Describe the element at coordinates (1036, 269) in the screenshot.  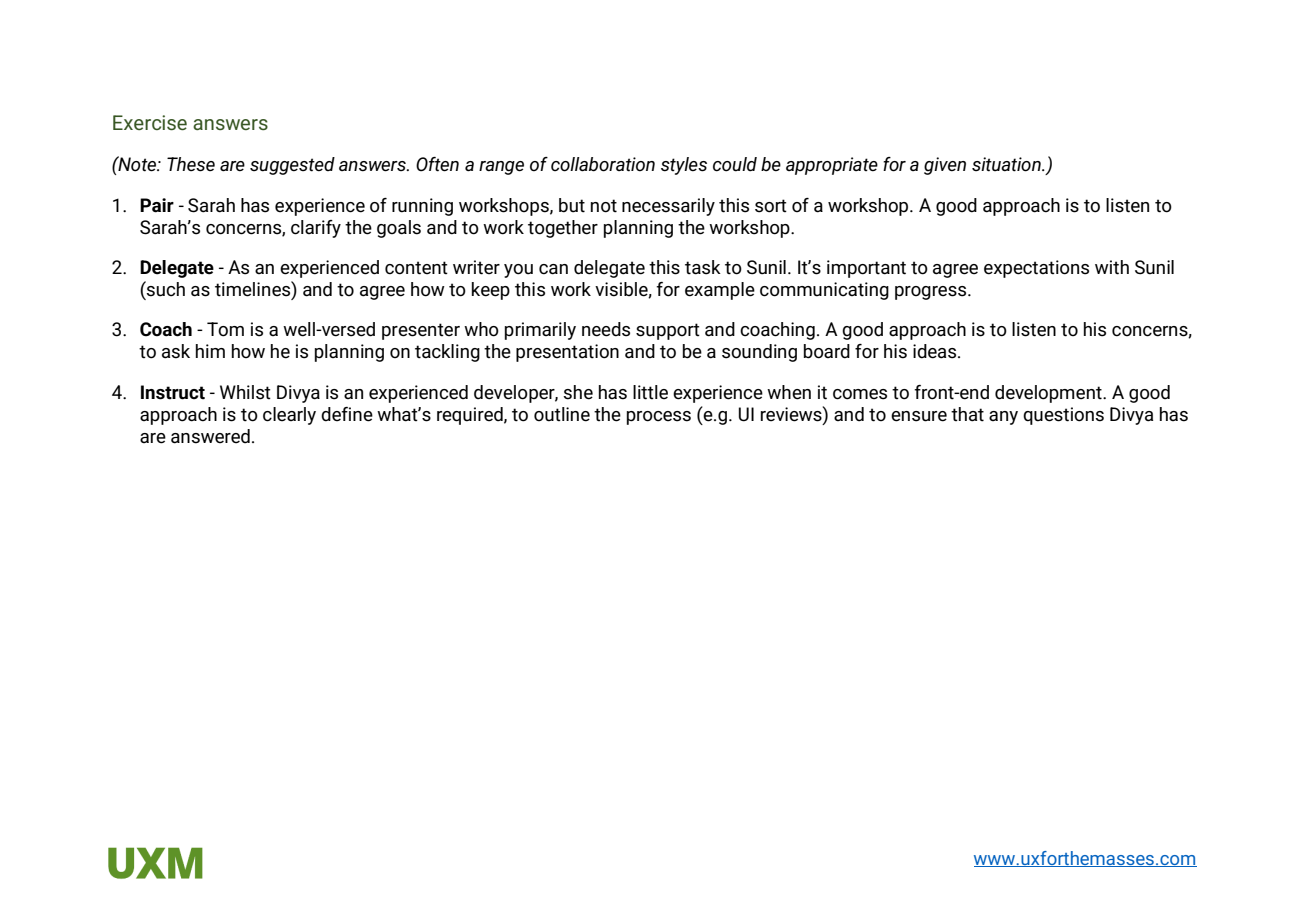
I see `expectations` at that location.
